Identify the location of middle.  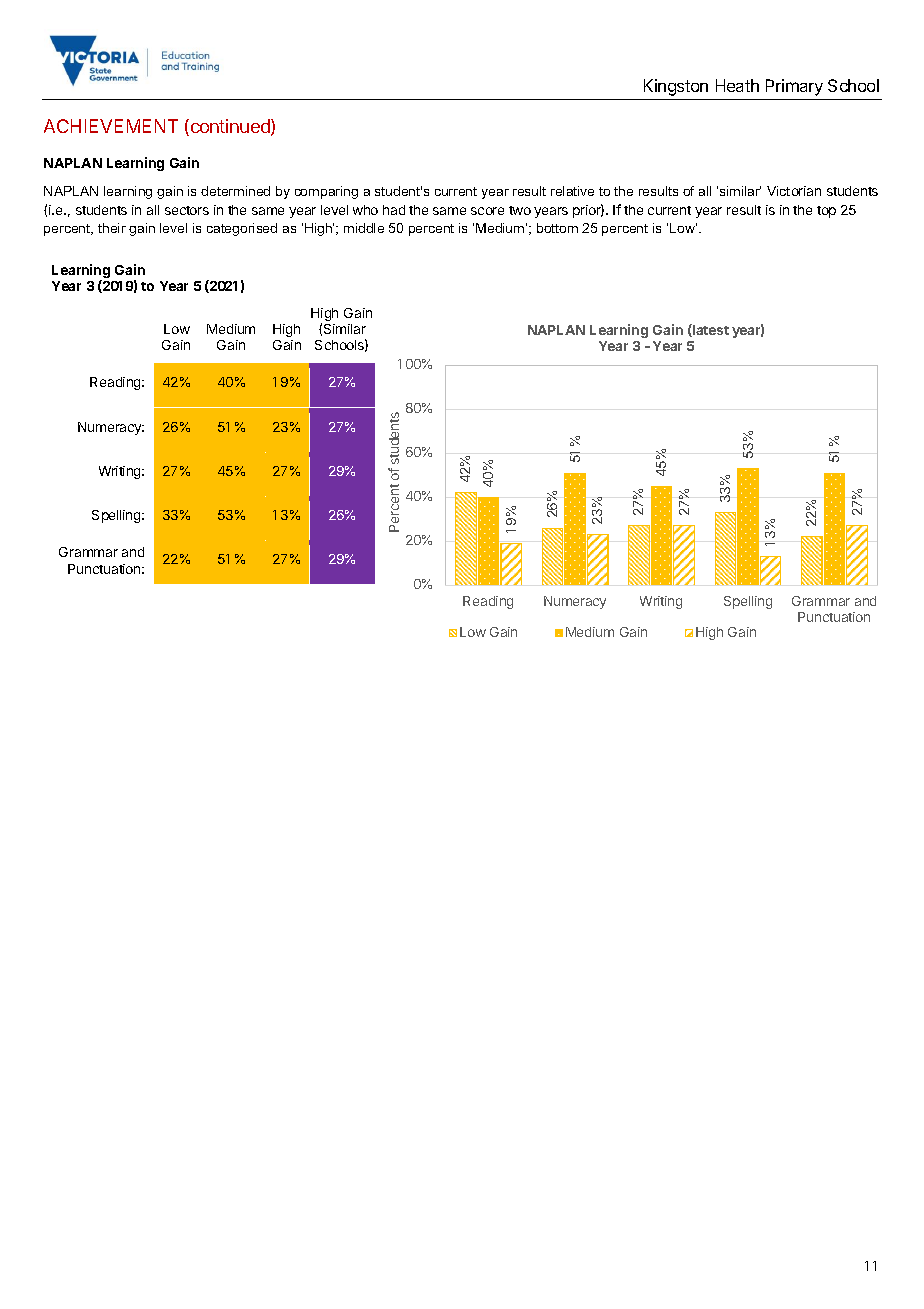
(364, 228).
